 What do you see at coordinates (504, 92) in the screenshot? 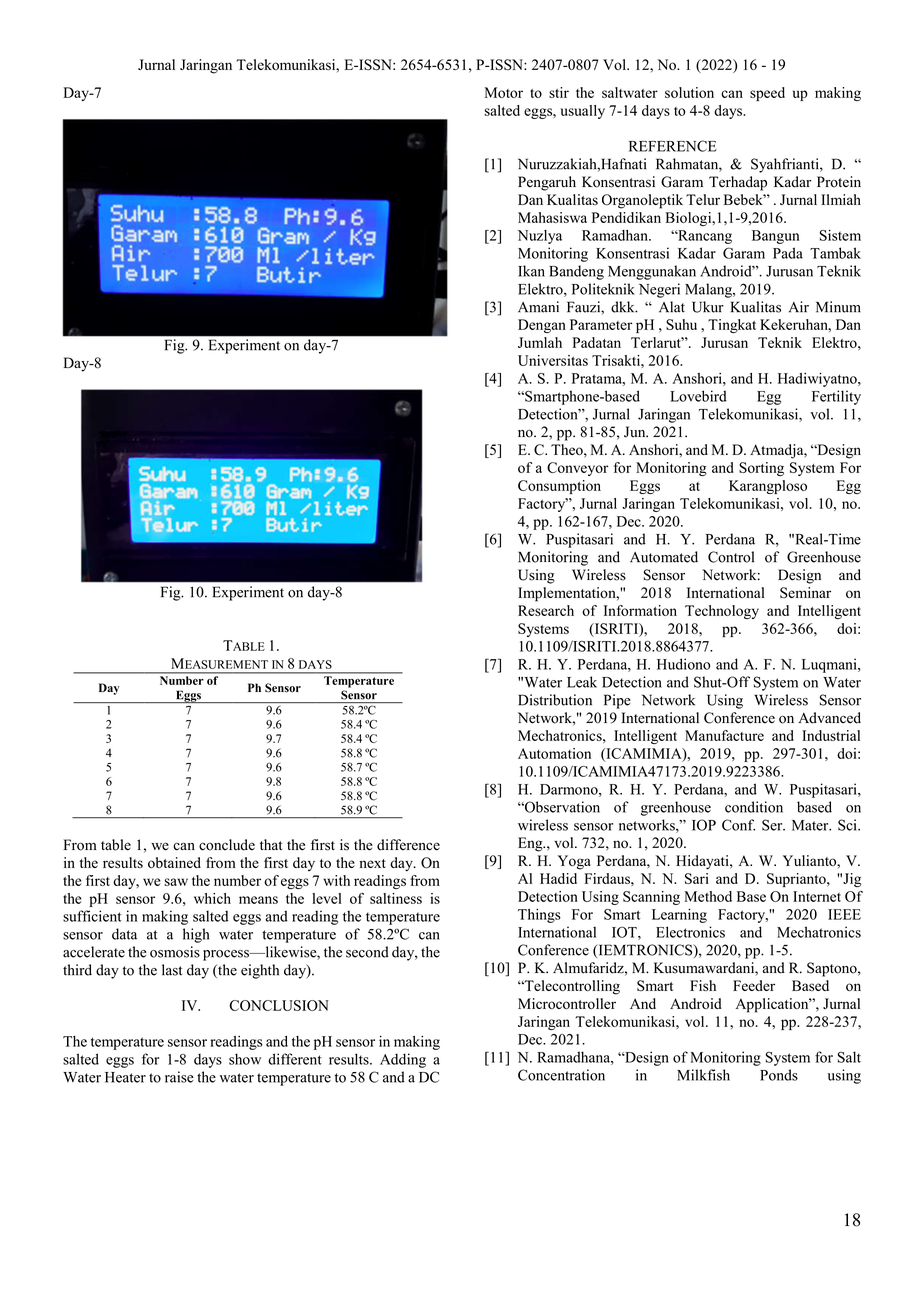
I see `Motor` at bounding box center [504, 92].
